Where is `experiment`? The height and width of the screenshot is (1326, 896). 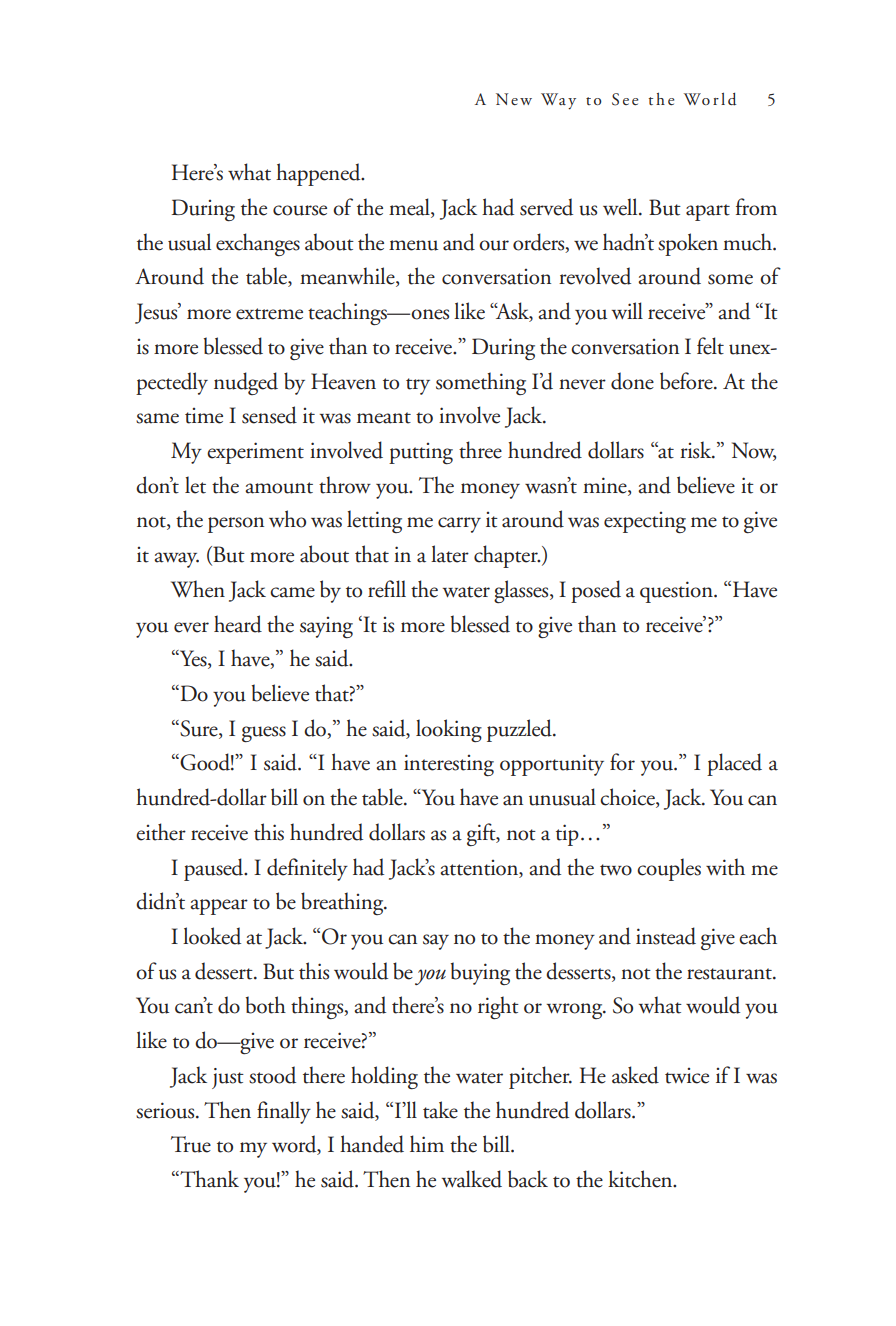 experiment is located at coordinates (255, 453).
